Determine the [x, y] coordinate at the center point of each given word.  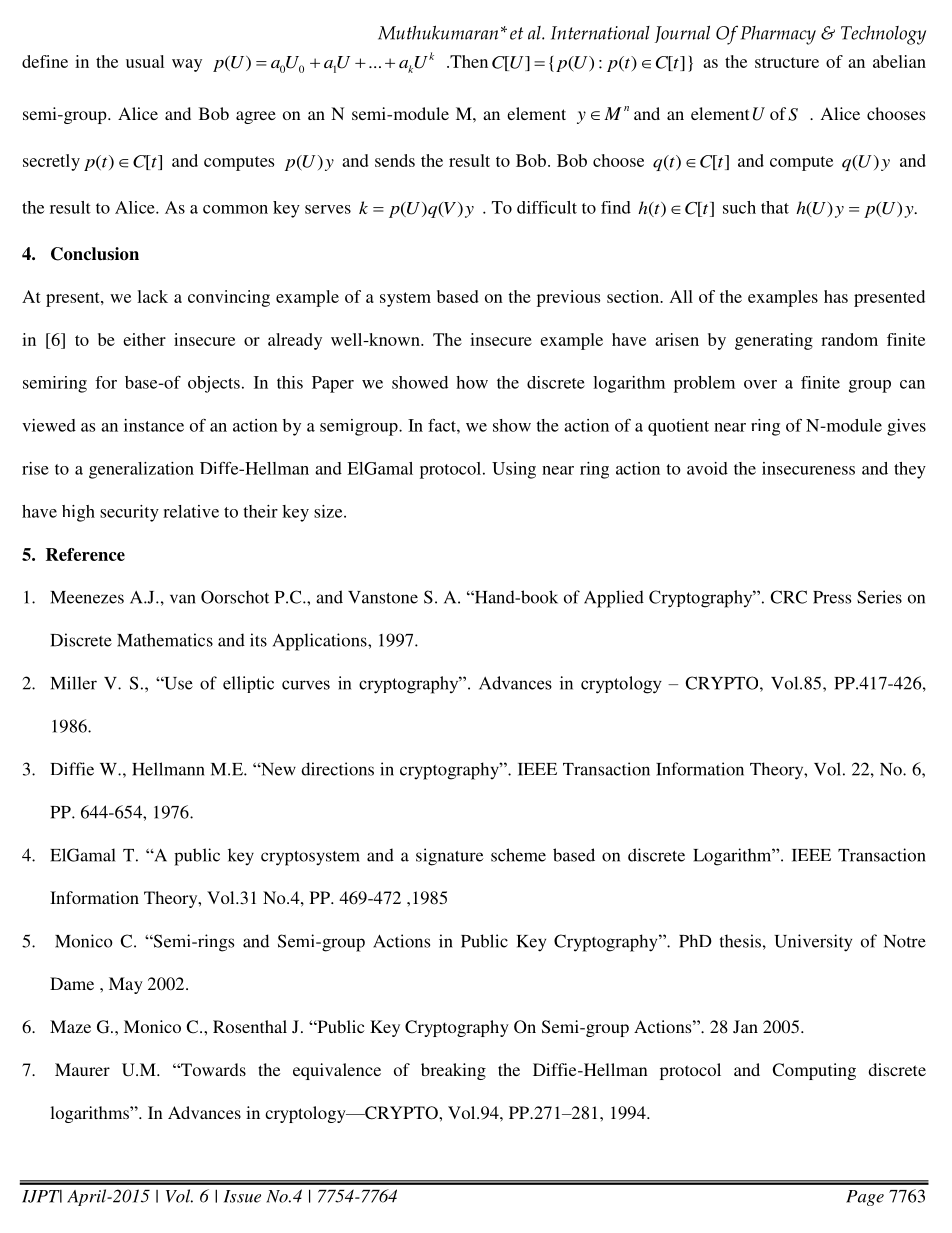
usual [145, 61]
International [600, 33]
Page [865, 1198]
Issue [242, 1196]
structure [787, 62]
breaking [453, 1071]
